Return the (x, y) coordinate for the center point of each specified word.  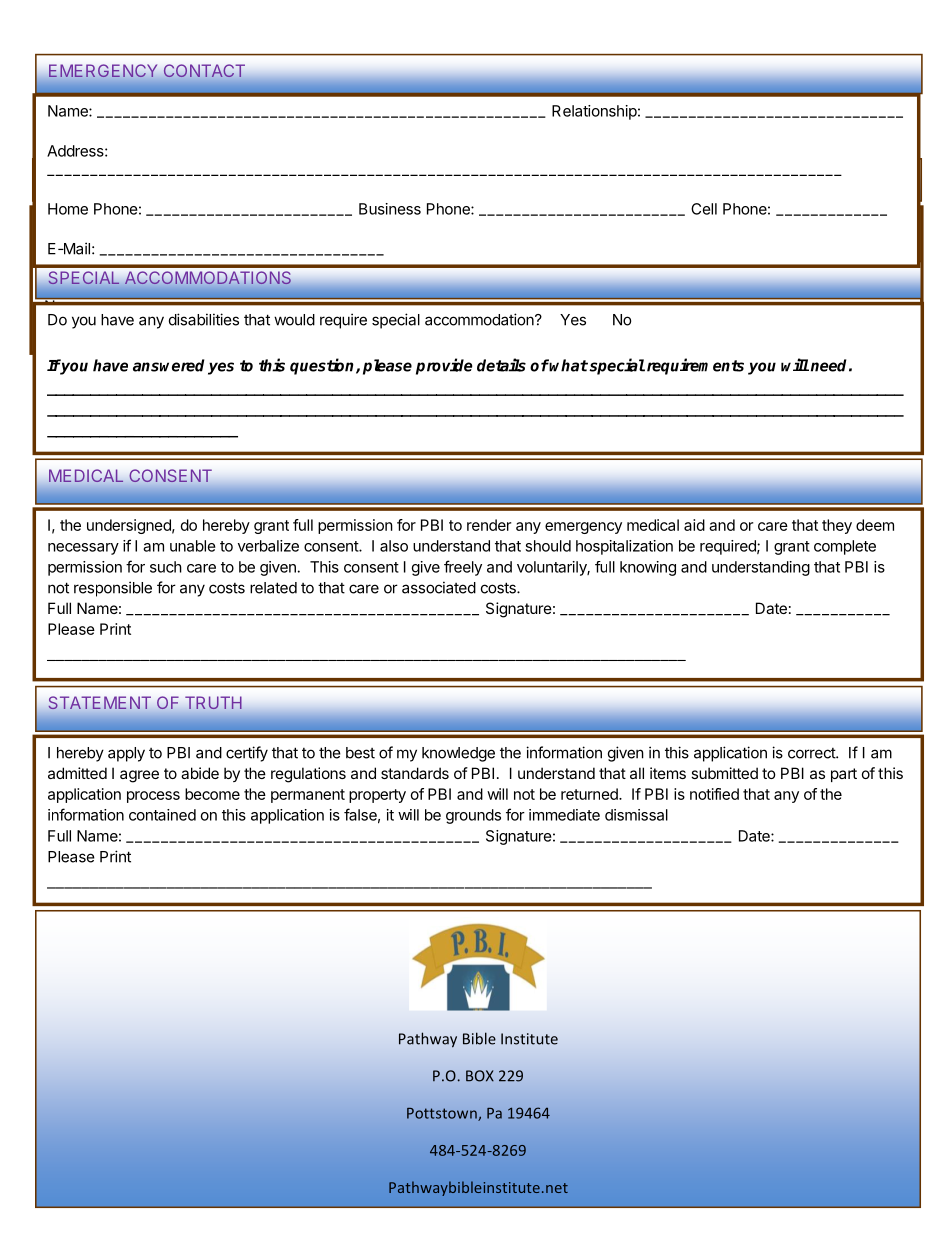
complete (845, 547)
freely (463, 568)
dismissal (636, 815)
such (166, 567)
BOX (480, 1076)
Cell (704, 209)
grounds (473, 816)
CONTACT (204, 70)
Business (390, 209)
